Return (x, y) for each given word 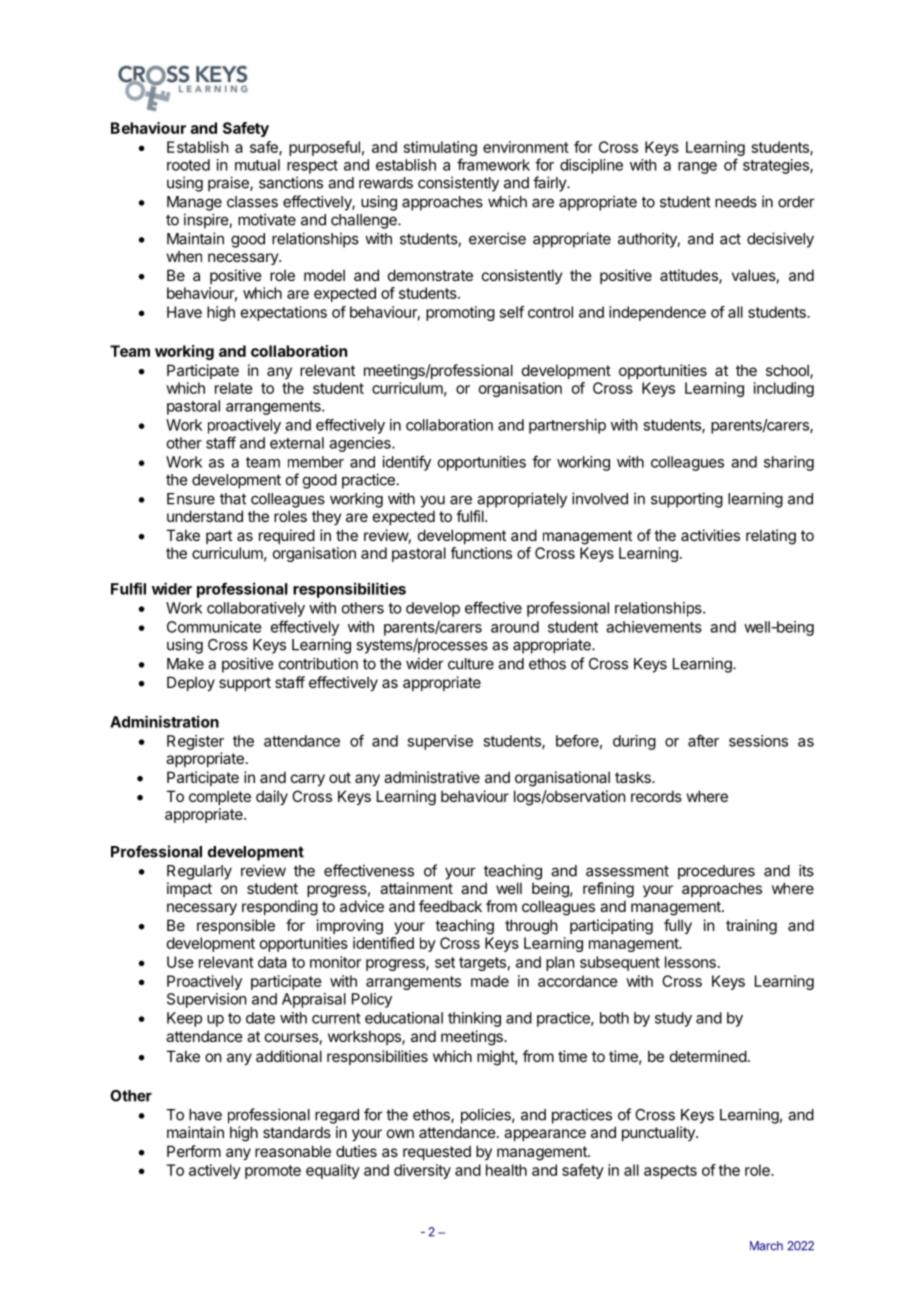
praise (229, 184)
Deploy (191, 683)
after (703, 740)
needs (736, 202)
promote (273, 1172)
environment (526, 147)
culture (471, 664)
